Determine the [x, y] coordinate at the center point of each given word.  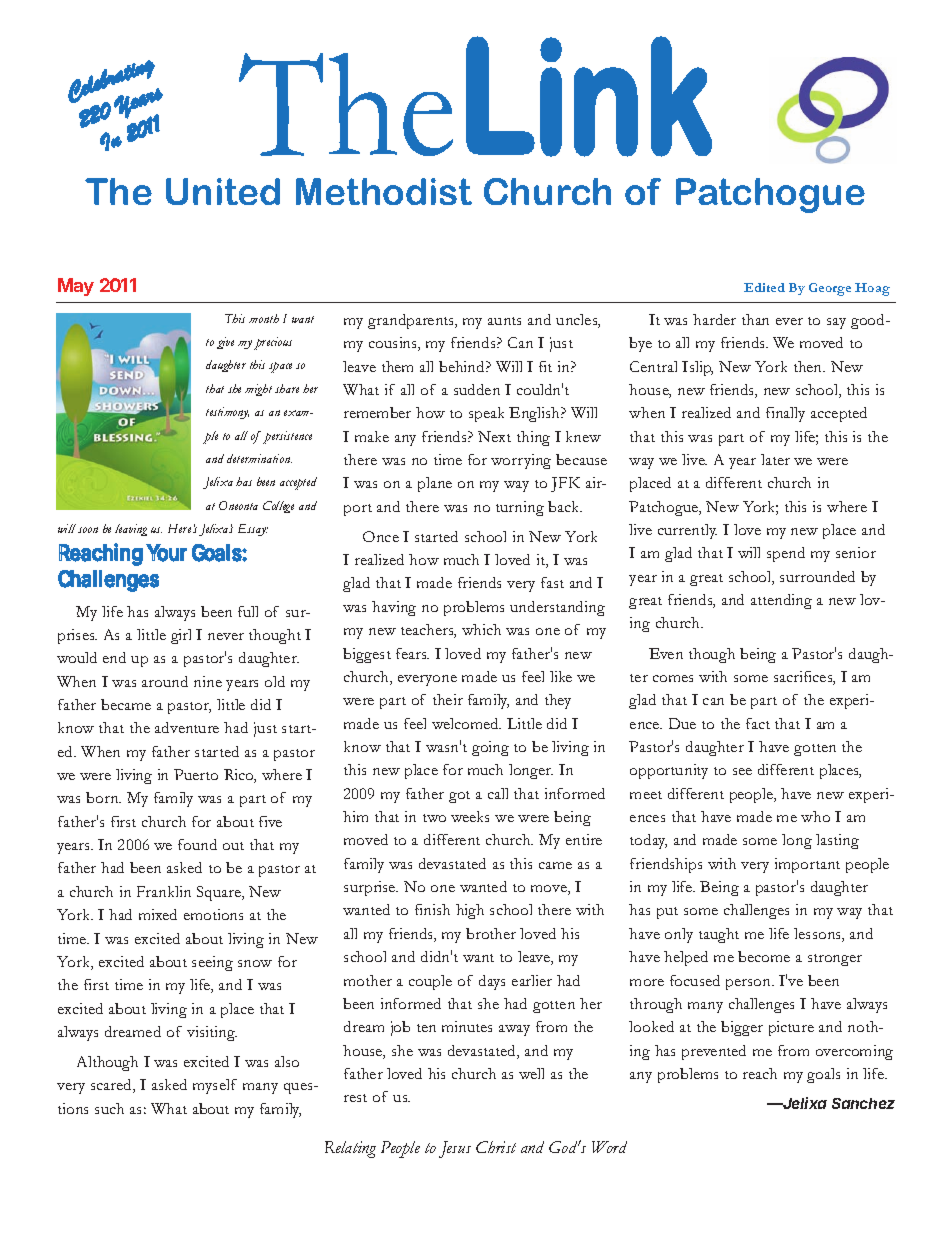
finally [785, 414]
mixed [158, 914]
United [223, 191]
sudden [477, 389]
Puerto [196, 774]
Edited [764, 287]
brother [491, 933]
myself [215, 1086]
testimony [227, 413]
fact [758, 723]
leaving [131, 530]
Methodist [384, 191]
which [481, 629]
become [764, 956]
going [490, 748]
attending [781, 601]
